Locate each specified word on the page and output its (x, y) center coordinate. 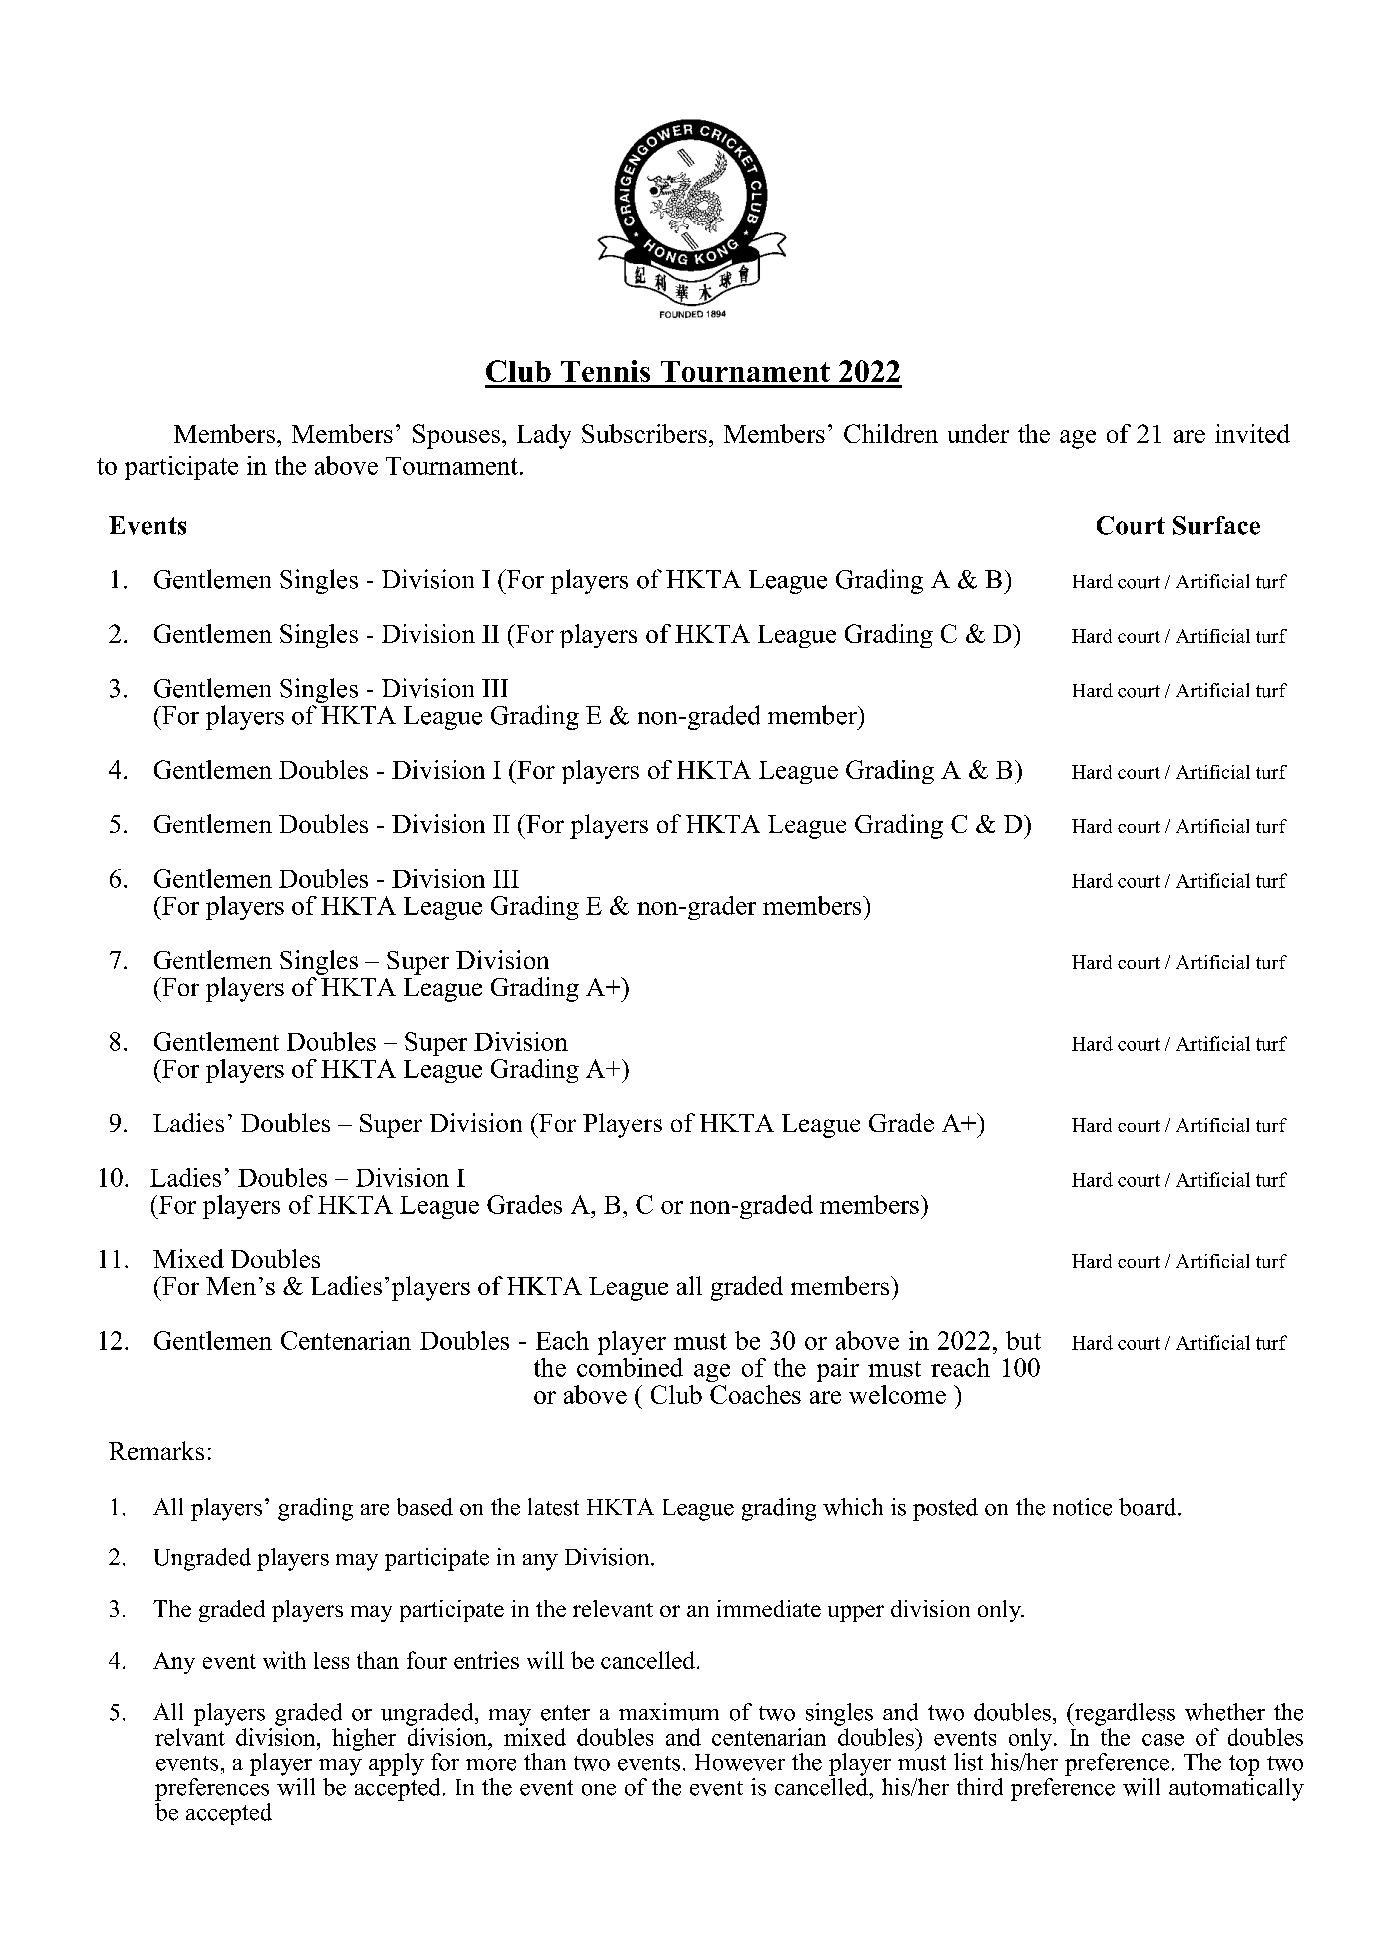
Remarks (156, 1450)
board (1149, 1507)
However (740, 1762)
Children (891, 433)
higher (364, 1739)
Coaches (755, 1394)
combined (630, 1367)
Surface (1216, 525)
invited (1252, 433)
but (1023, 1340)
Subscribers (644, 433)
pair (838, 1370)
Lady (544, 436)
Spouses (456, 436)
